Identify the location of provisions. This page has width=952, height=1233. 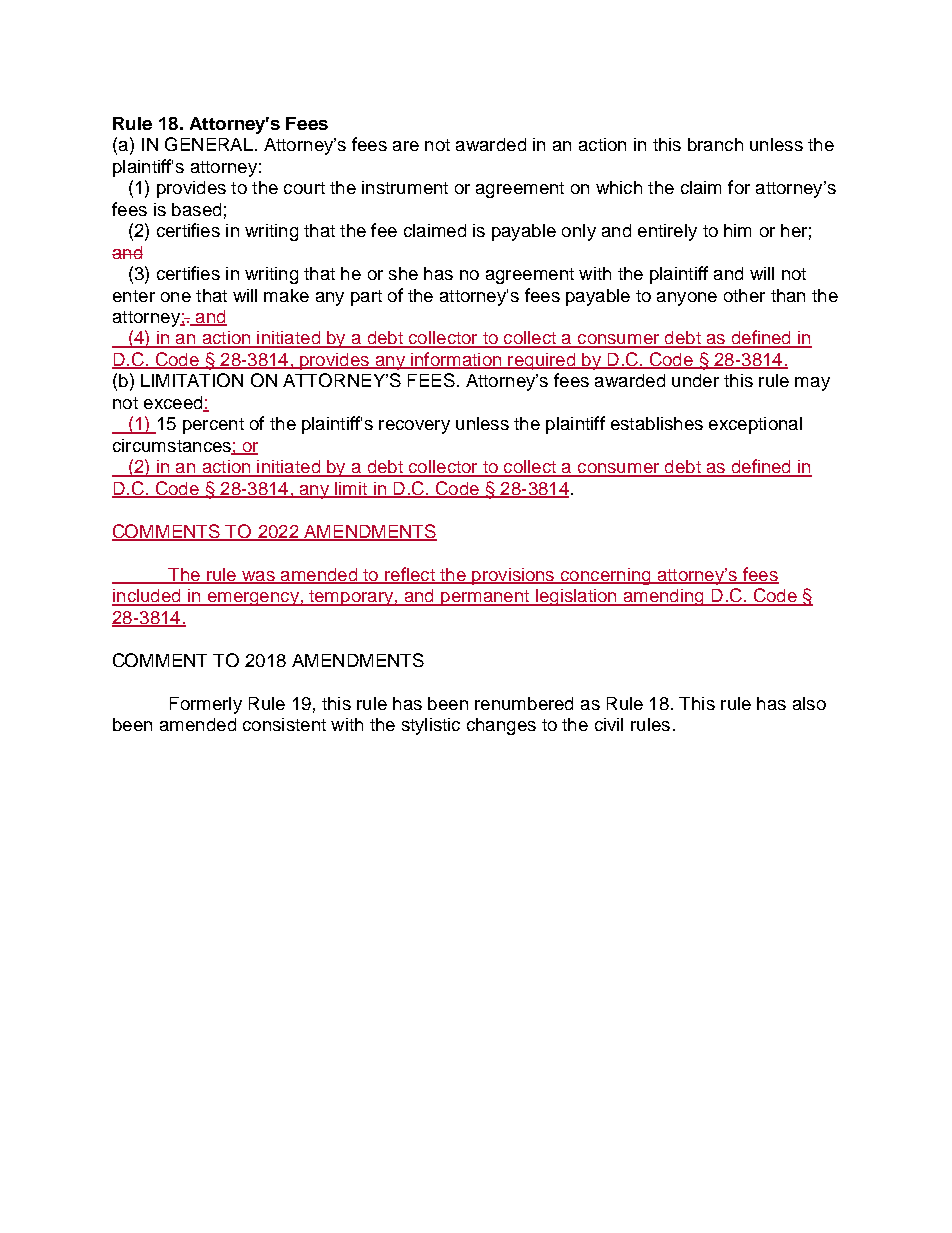
(513, 576).
